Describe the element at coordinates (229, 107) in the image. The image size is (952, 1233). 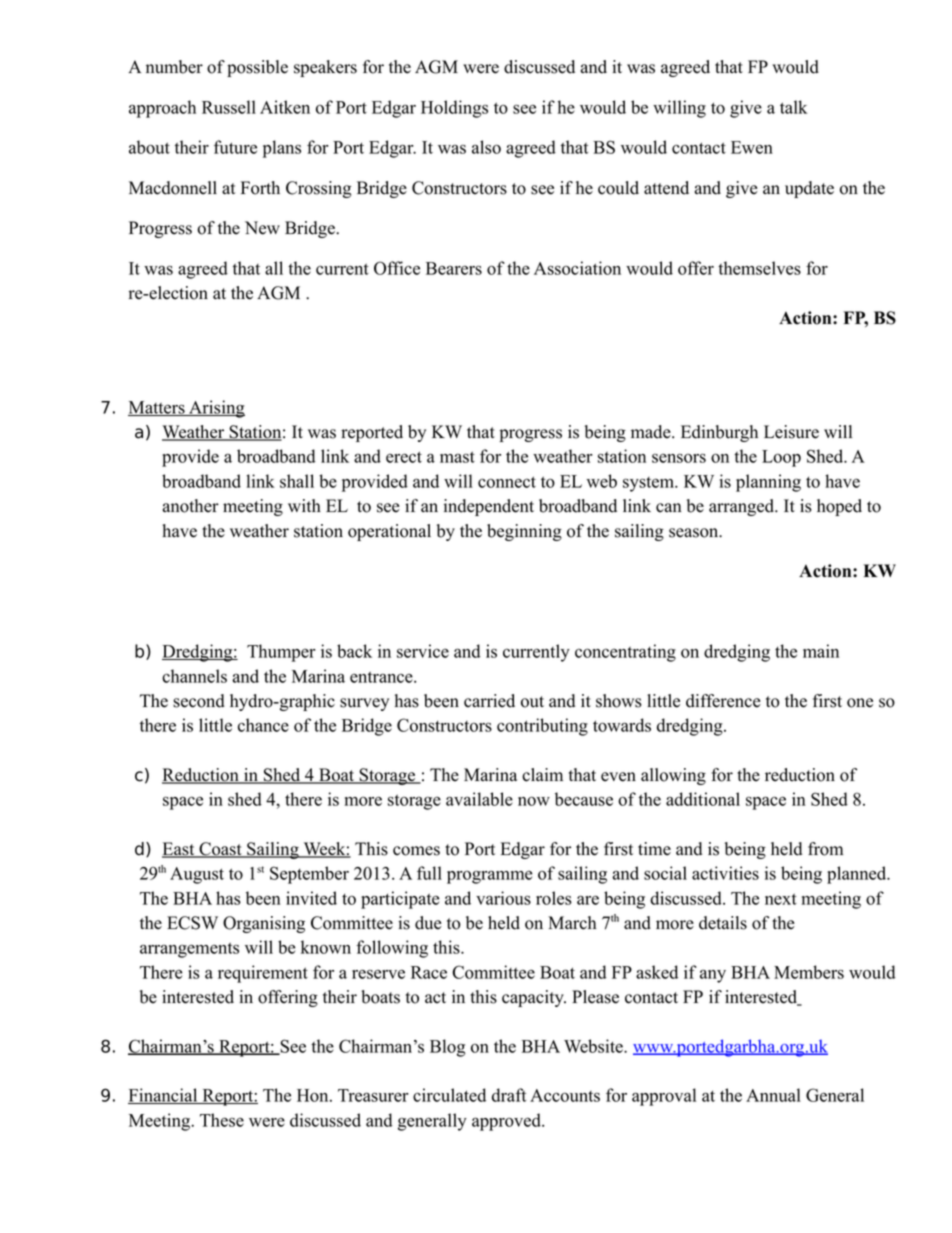
I see `Russell` at that location.
